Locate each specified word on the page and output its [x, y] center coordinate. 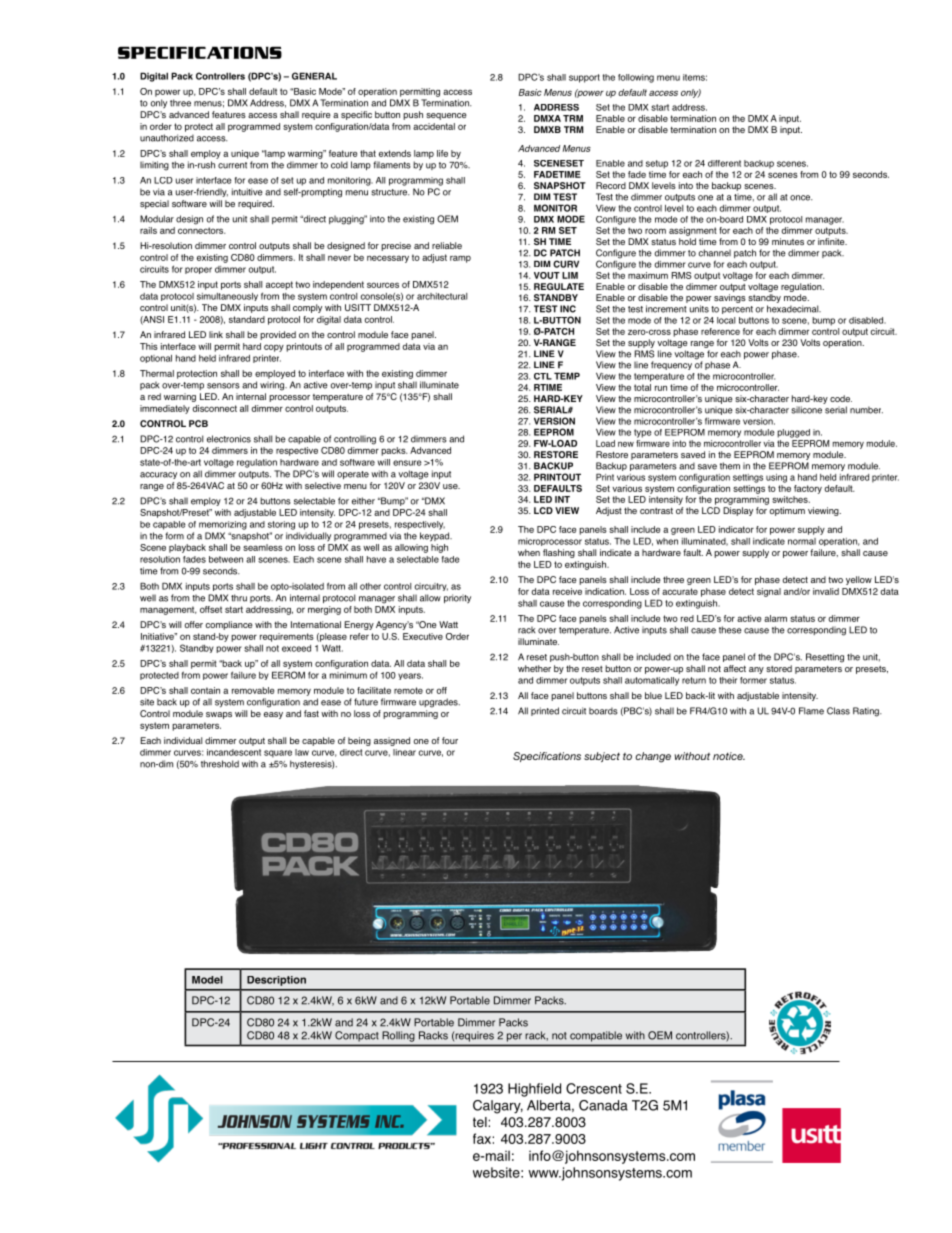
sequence [446, 116]
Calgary [498, 1107]
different [724, 163]
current [232, 165]
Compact [356, 1036]
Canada [603, 1105]
